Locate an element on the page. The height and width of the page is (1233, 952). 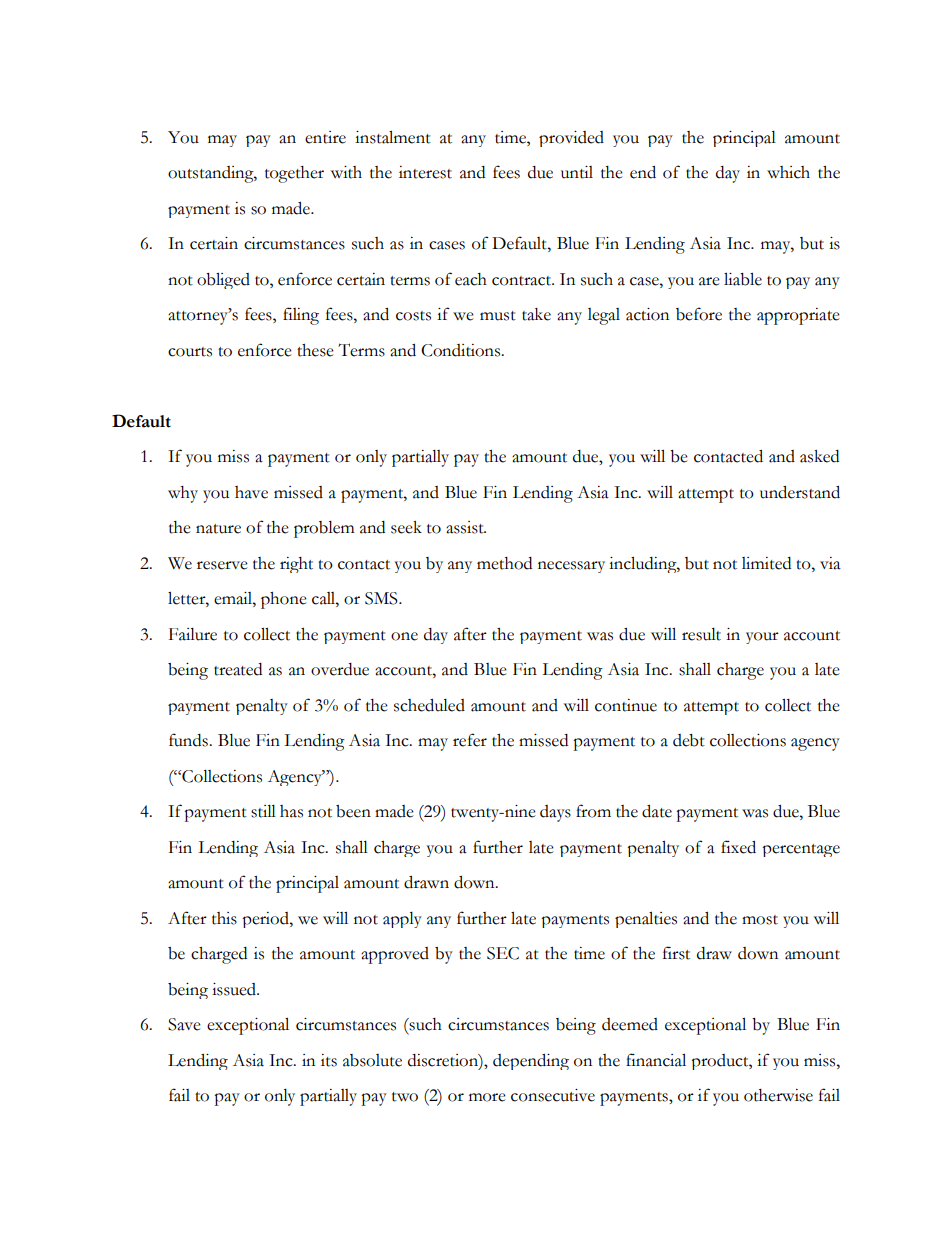
which is located at coordinates (788, 172).
